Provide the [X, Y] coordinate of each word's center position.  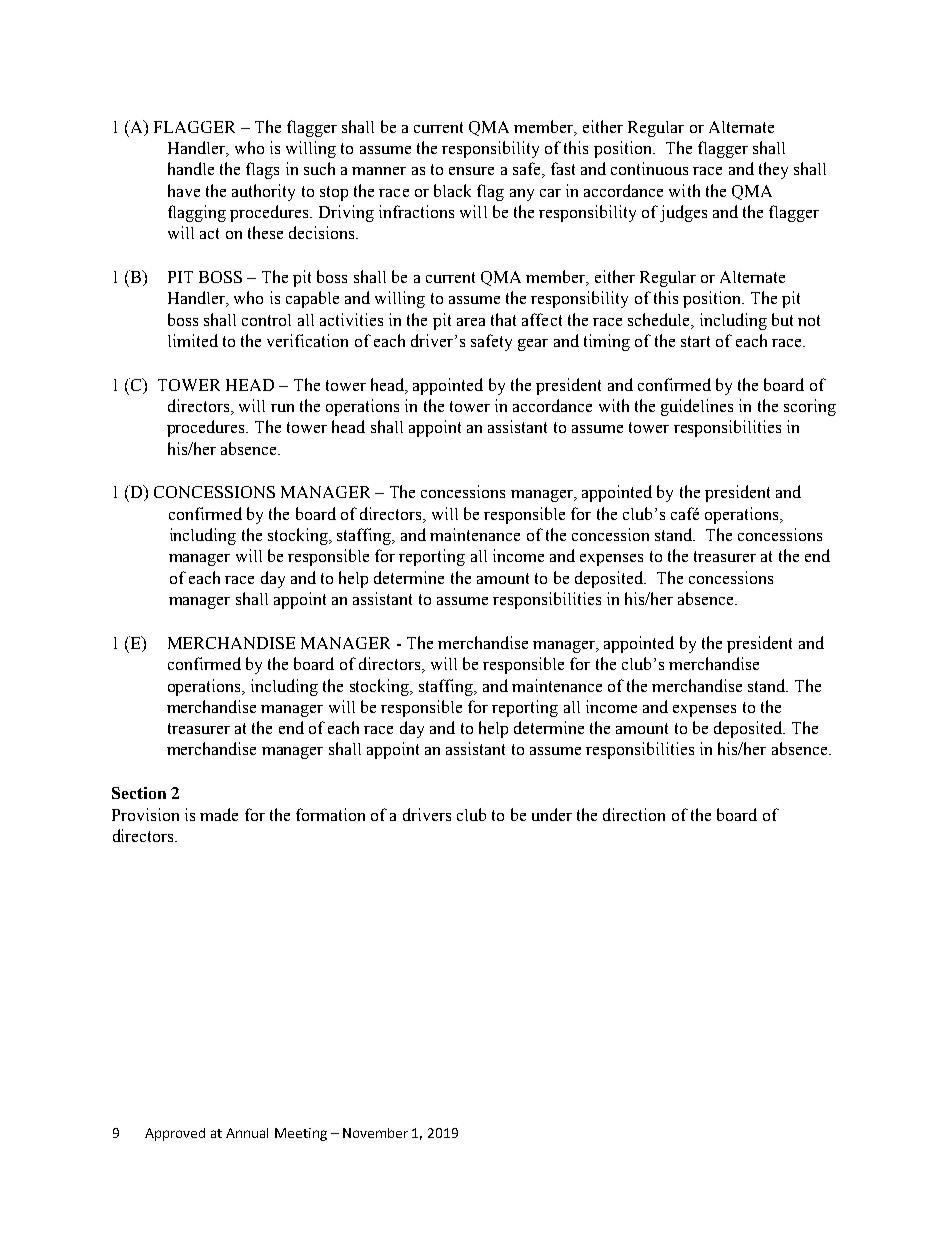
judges [683, 213]
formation [330, 814]
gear [533, 345]
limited [193, 340]
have [184, 190]
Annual [247, 1133]
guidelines [697, 407]
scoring [810, 407]
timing [607, 342]
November [375, 1133]
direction [634, 814]
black [452, 190]
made [219, 814]
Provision [145, 814]
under [552, 814]
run [282, 408]
